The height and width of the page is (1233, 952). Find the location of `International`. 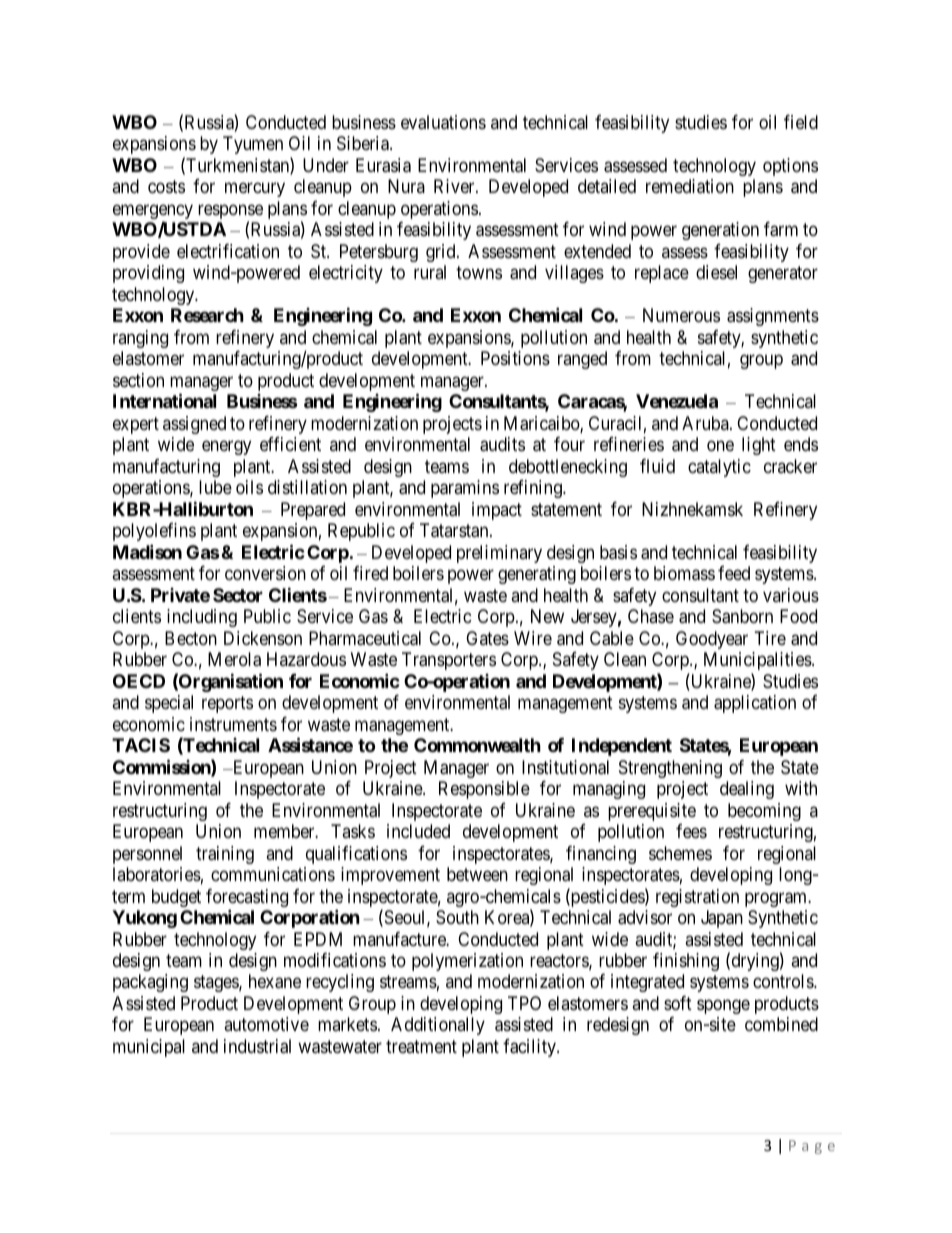

International is located at coordinates (164, 400).
